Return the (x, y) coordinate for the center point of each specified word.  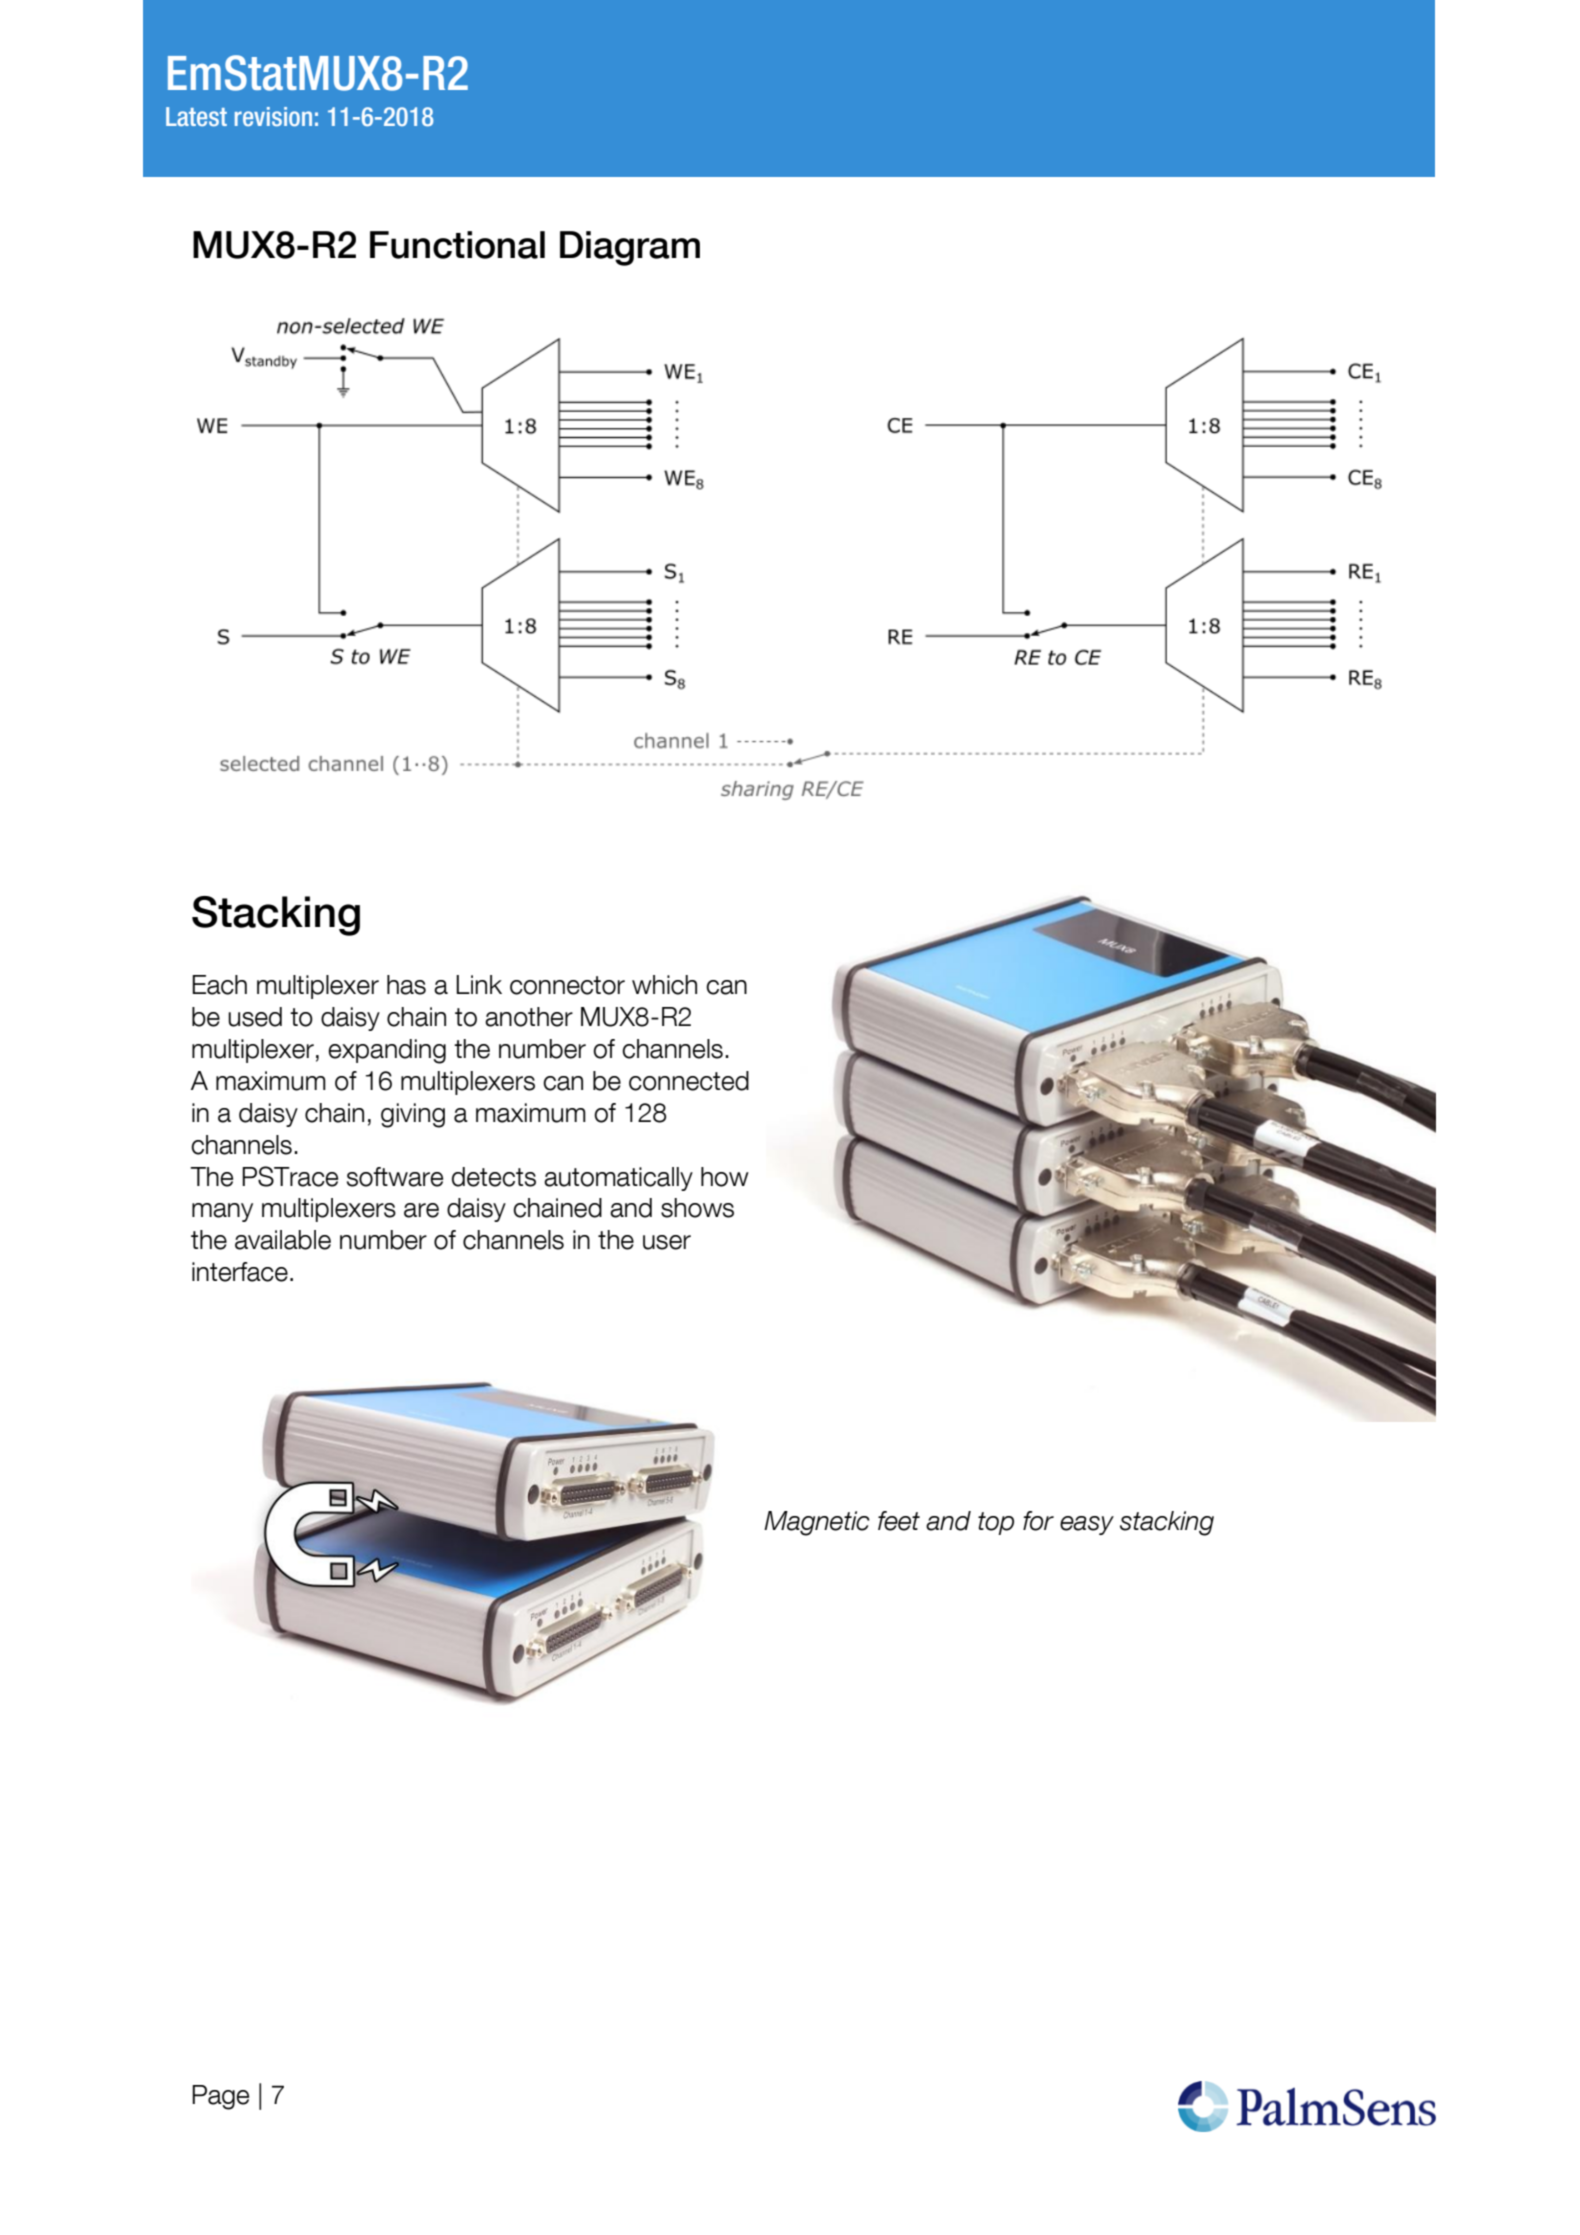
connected (689, 1081)
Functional (457, 245)
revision (273, 116)
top (996, 1523)
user (667, 1242)
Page (220, 2097)
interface (240, 1272)
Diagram (630, 248)
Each (219, 985)
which (664, 985)
